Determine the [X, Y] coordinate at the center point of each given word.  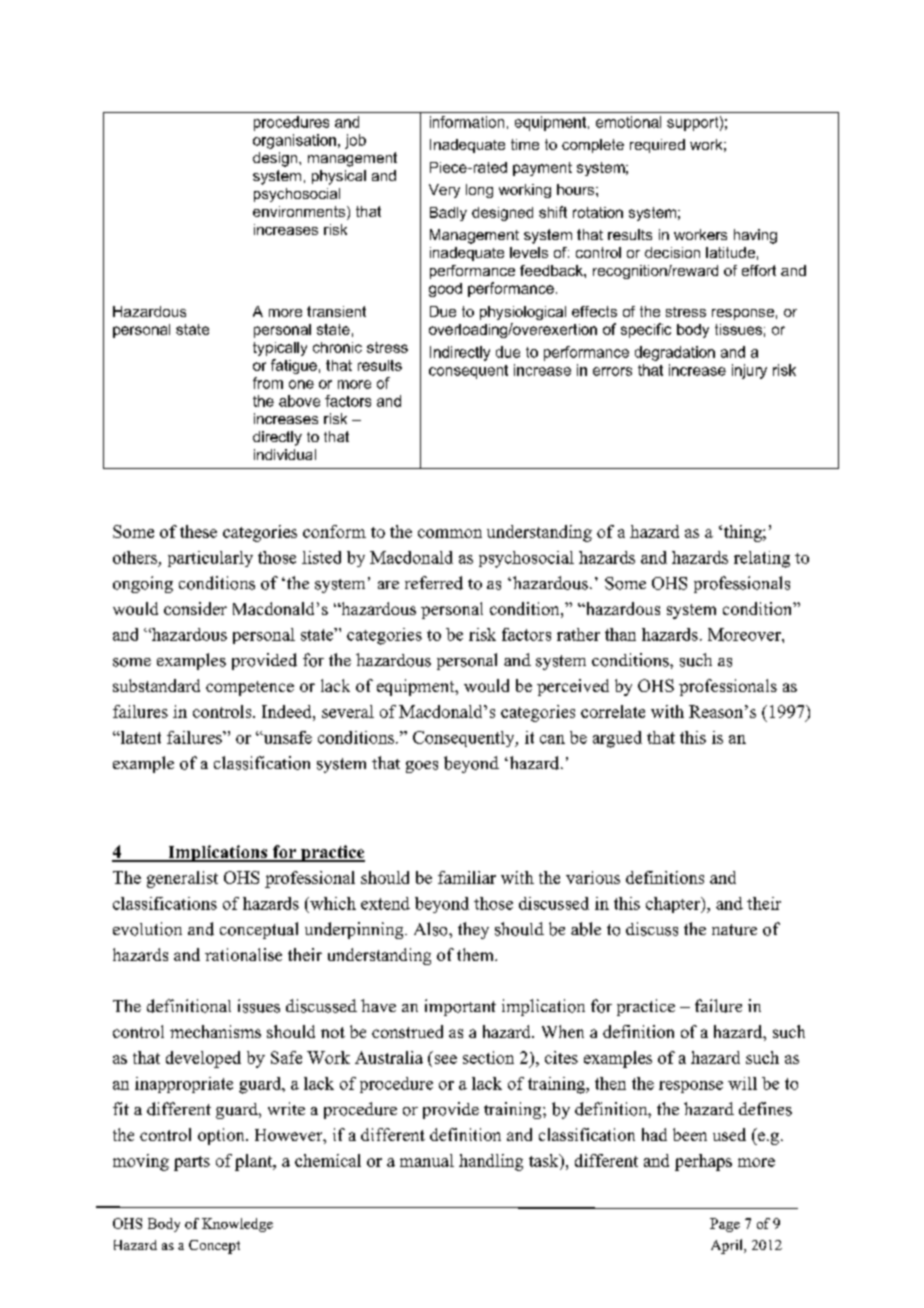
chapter [674, 905]
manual [427, 1160]
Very [444, 191]
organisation [294, 141]
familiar [467, 877]
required [657, 146]
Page [725, 1225]
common [450, 533]
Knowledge [237, 1225]
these [198, 531]
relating [762, 559]
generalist [182, 879]
